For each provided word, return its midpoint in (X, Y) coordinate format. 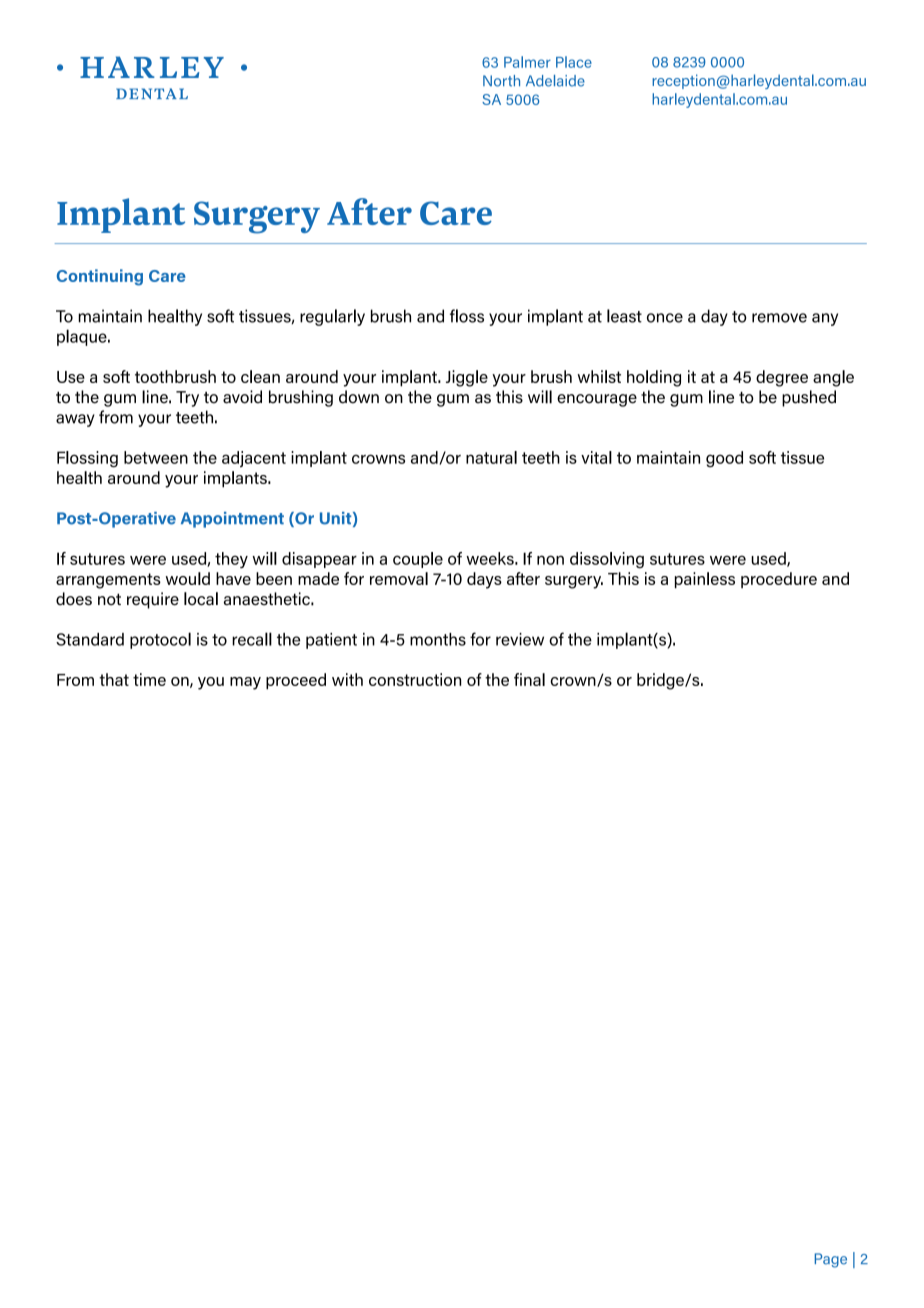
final (529, 679)
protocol (160, 640)
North (501, 81)
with (347, 679)
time (149, 679)
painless (705, 580)
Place (574, 62)
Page (831, 1260)
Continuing (100, 277)
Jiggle (467, 378)
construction (415, 679)
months (438, 639)
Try (187, 399)
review (520, 639)
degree (782, 378)
